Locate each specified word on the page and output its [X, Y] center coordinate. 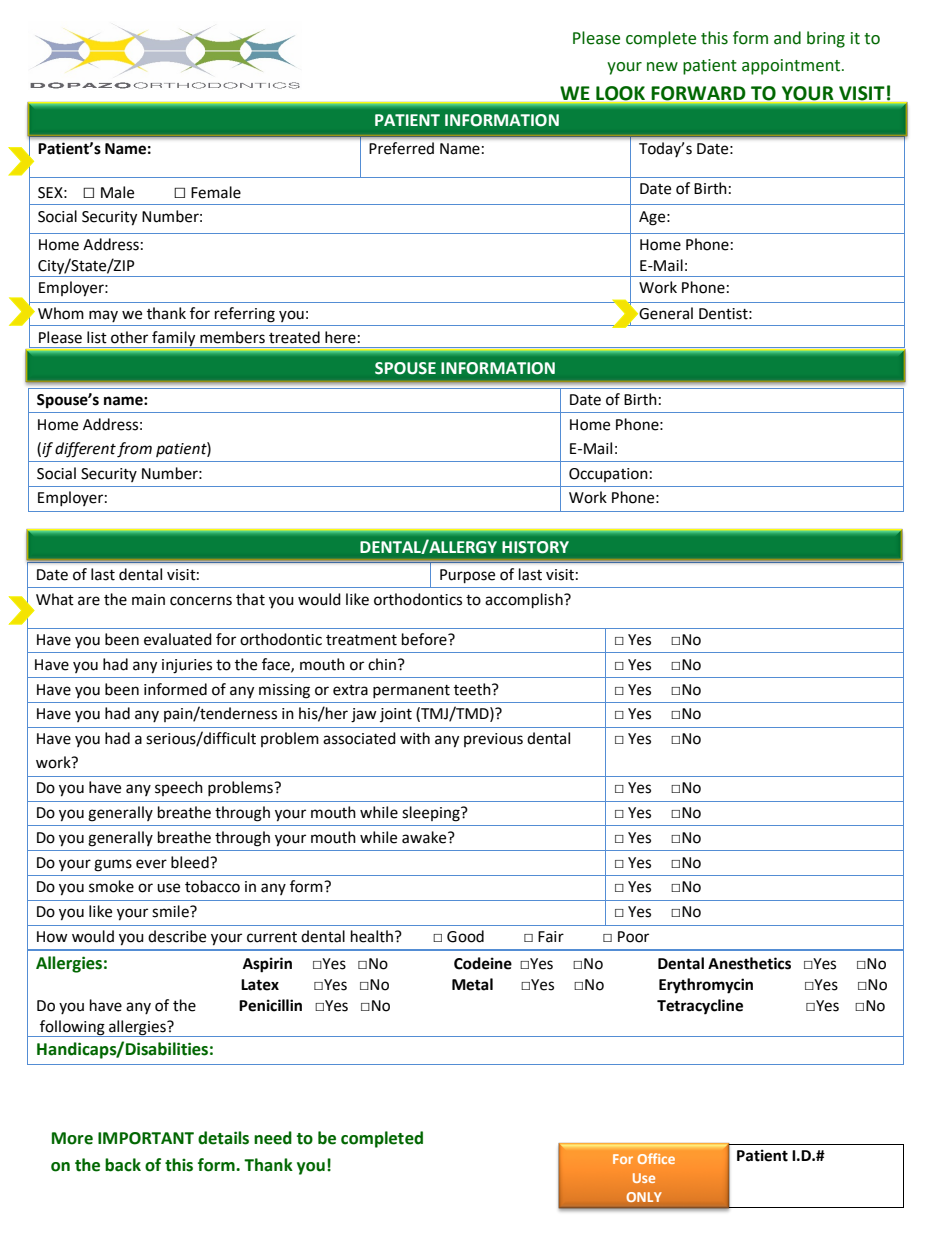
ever [151, 864]
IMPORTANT [146, 1138]
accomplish [525, 601]
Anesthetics [749, 963]
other [129, 337]
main [148, 600]
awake [425, 837]
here [340, 337]
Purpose [467, 576]
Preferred [401, 148]
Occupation [608, 475]
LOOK [620, 93]
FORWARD [698, 93]
